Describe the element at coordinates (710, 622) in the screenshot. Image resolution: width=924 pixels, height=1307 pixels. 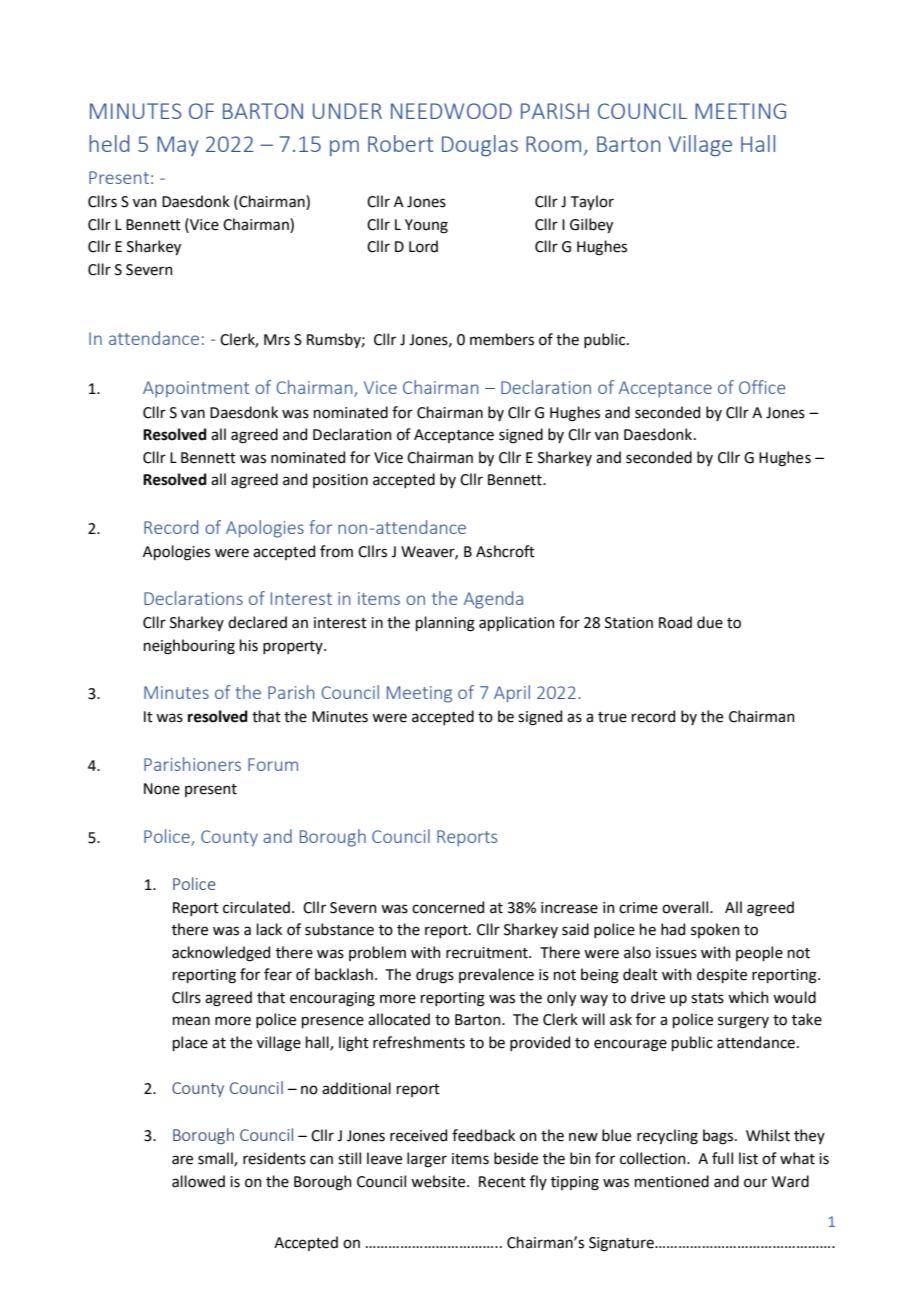
I see `due` at that location.
